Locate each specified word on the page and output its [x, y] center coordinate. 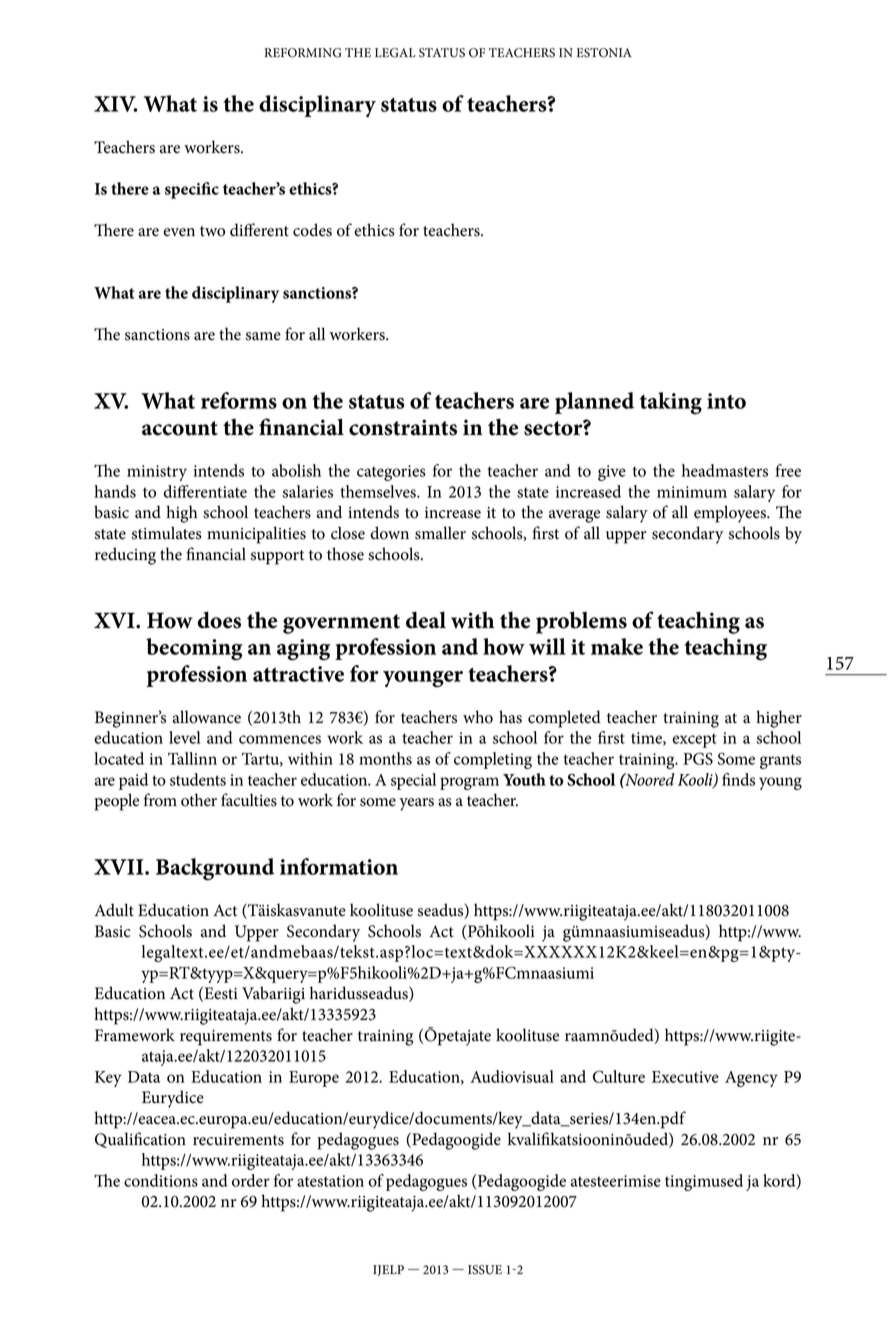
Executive [685, 1077]
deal [426, 620]
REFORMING [303, 53]
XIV [115, 104]
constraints [403, 427]
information [339, 866]
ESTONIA [604, 53]
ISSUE [485, 1270]
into [726, 401]
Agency [751, 1079]
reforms [239, 400]
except [694, 741]
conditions [161, 1180]
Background [215, 869]
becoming [194, 649]
